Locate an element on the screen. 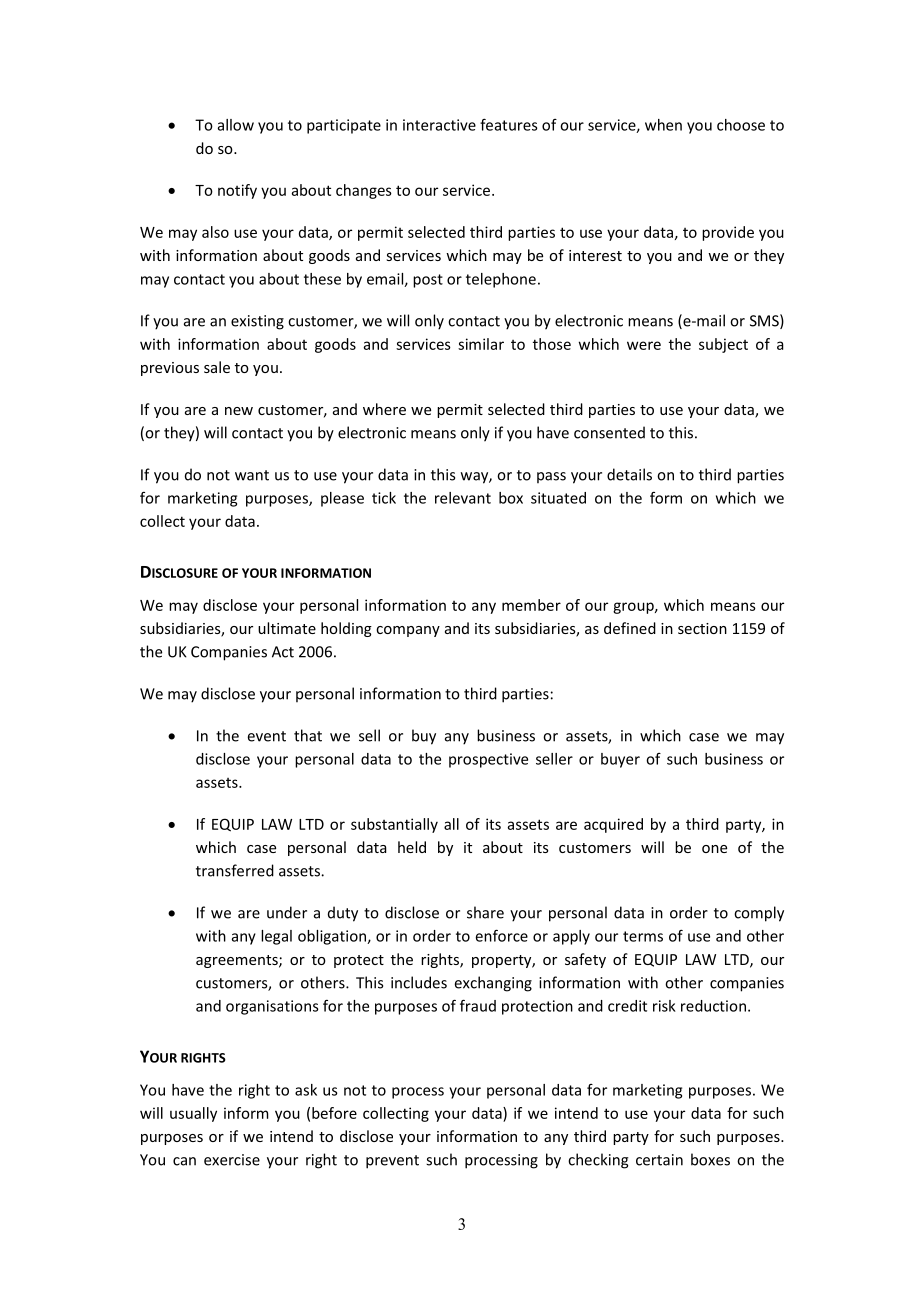 This screenshot has height=1308, width=924. section is located at coordinates (702, 628).
